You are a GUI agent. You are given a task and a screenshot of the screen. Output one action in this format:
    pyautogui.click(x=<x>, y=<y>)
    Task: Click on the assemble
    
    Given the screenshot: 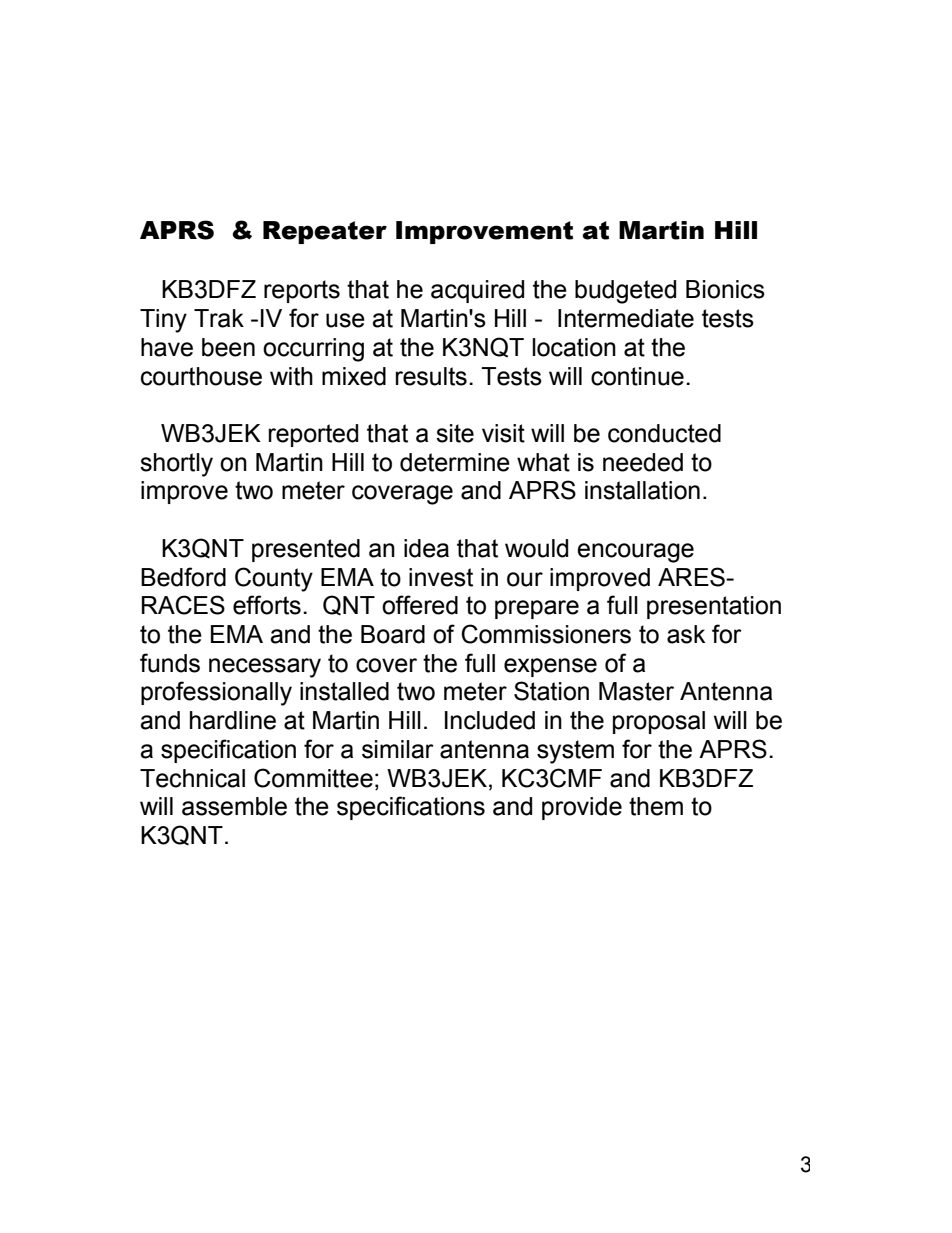 What is the action you would take?
    pyautogui.click(x=234, y=806)
